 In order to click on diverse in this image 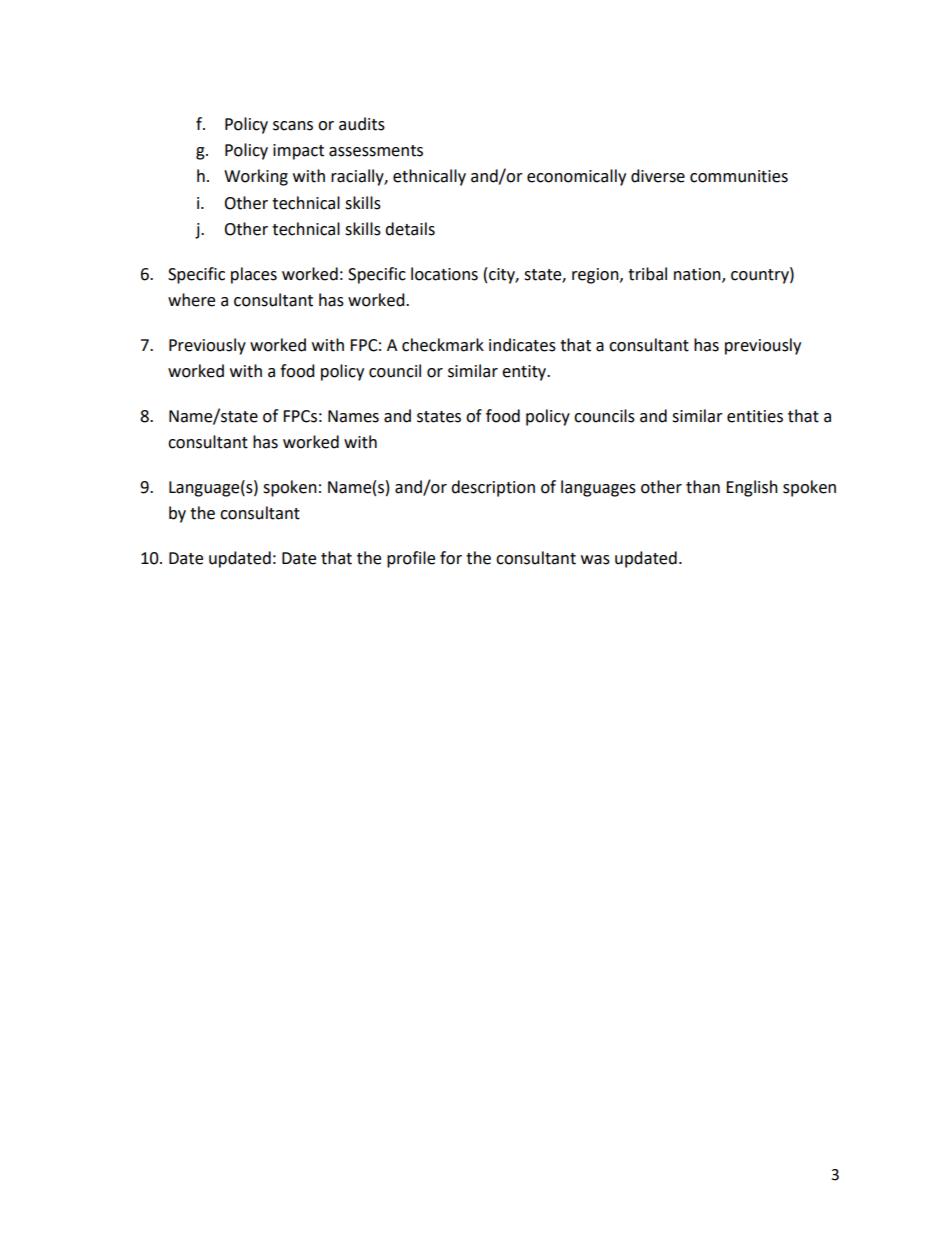, I will do `click(658, 176)`.
